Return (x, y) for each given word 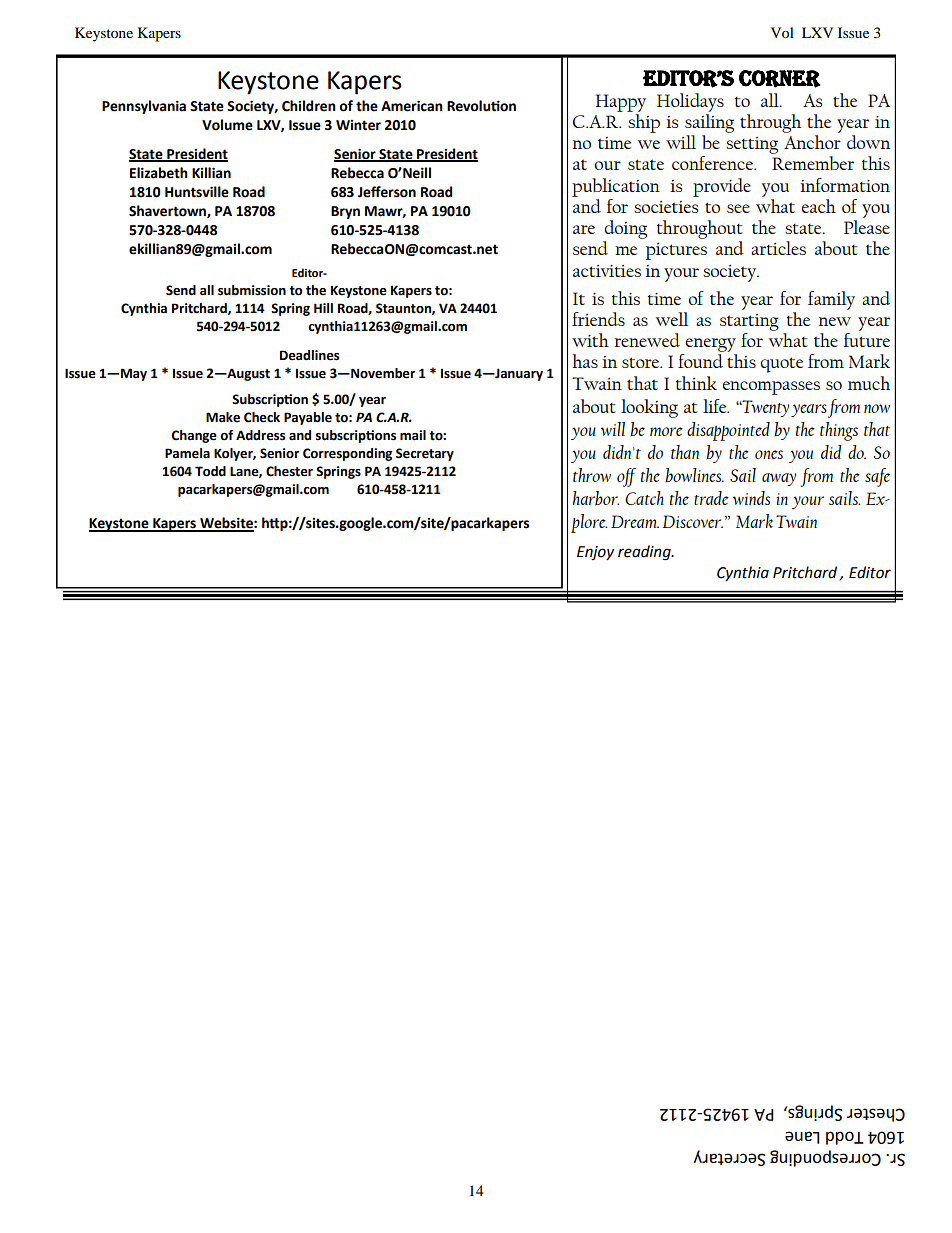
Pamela (187, 453)
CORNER (780, 79)
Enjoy (595, 553)
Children (309, 106)
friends (598, 319)
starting (749, 322)
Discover (693, 521)
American (412, 106)
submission (252, 290)
